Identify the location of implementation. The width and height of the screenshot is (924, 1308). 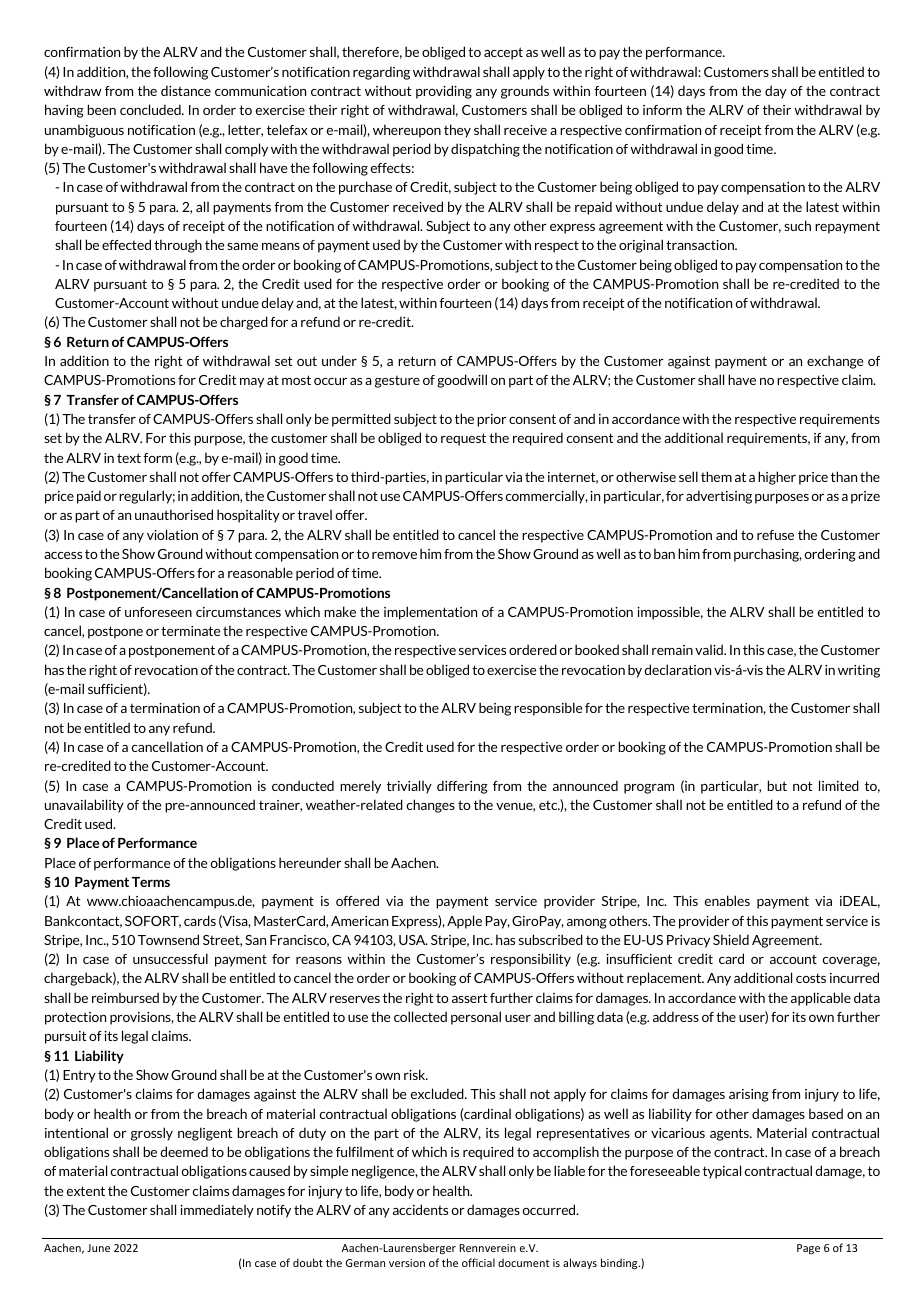
(430, 613).
